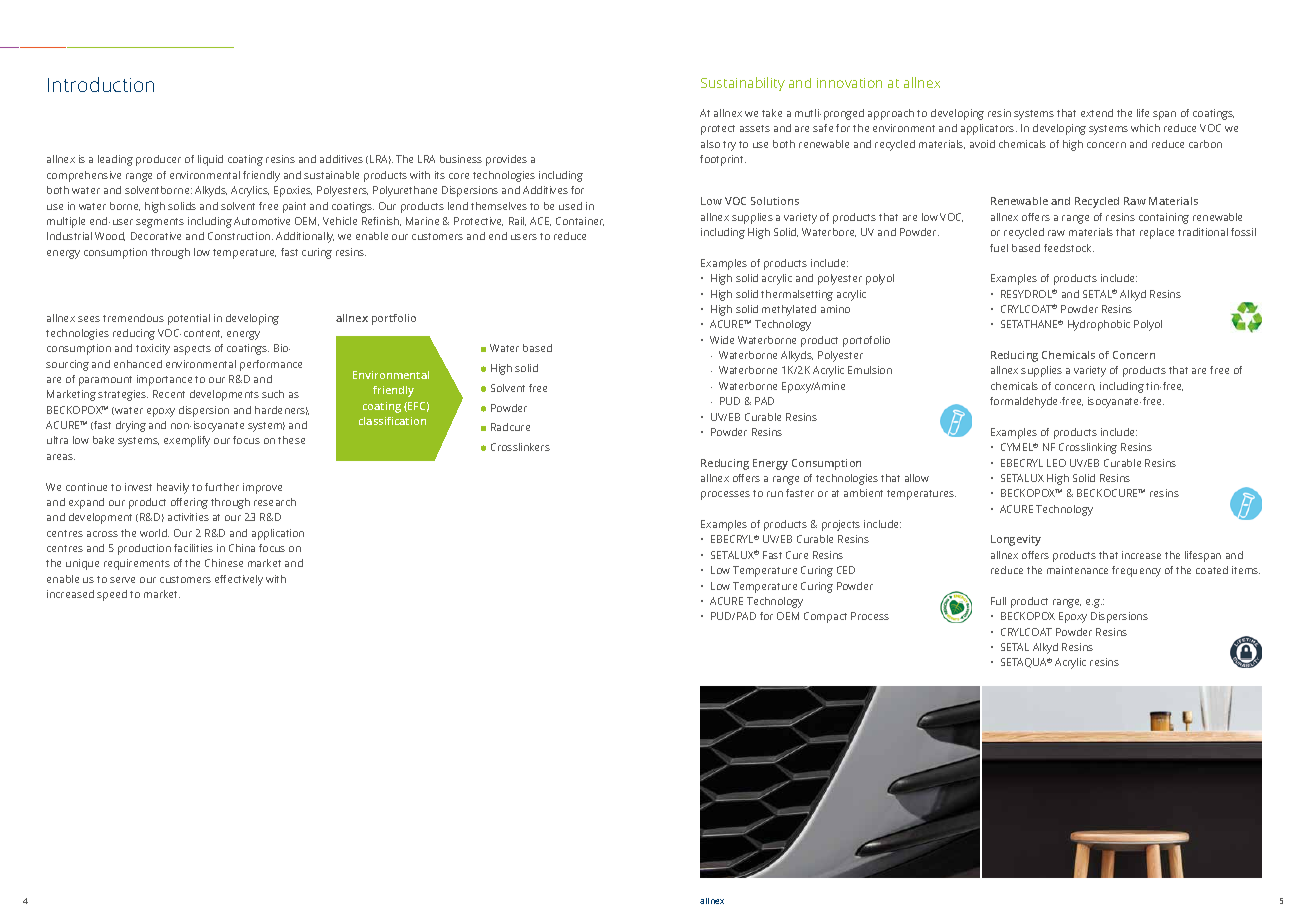 Image resolution: width=1308 pixels, height=924 pixels. I want to click on Container, so click(580, 221).
